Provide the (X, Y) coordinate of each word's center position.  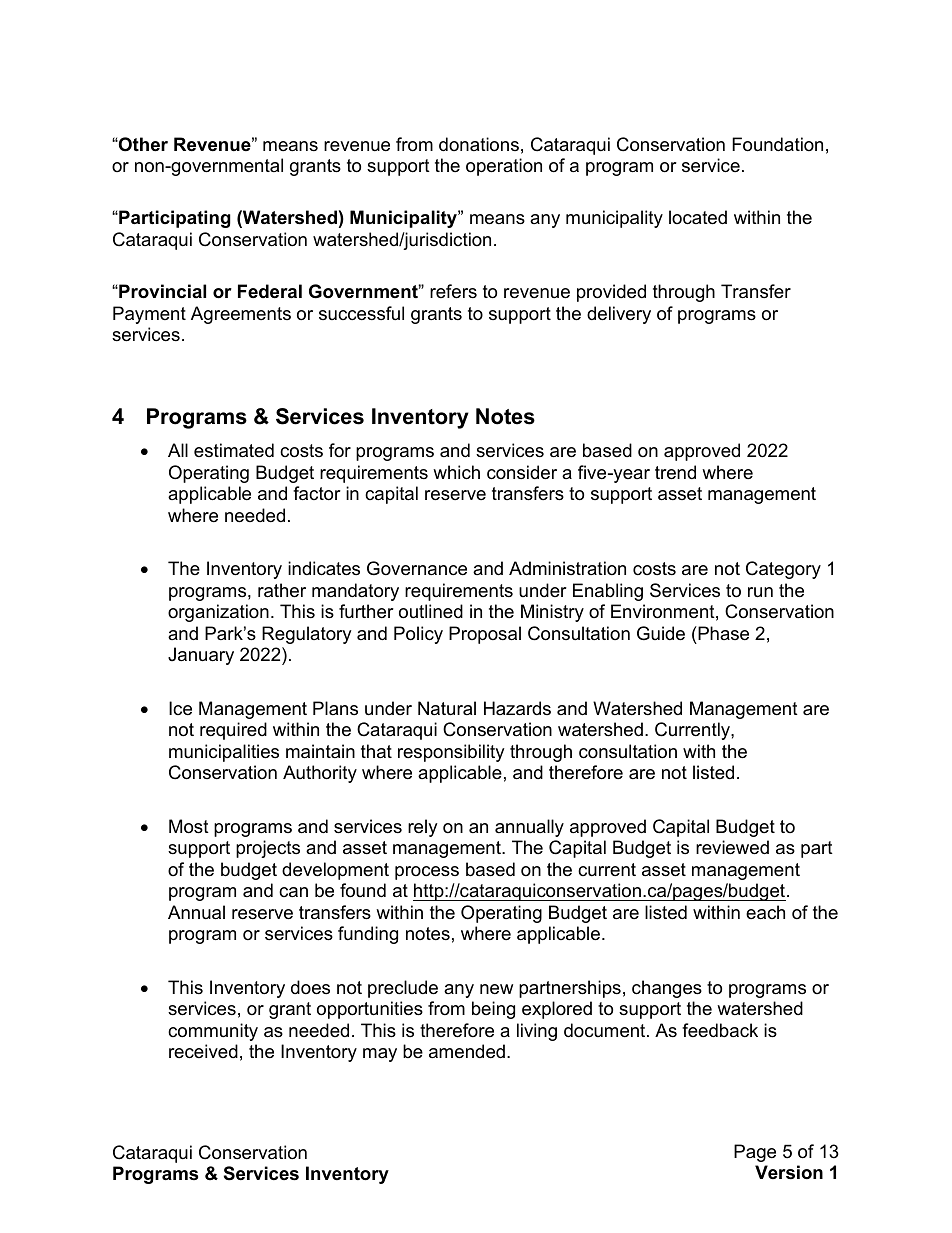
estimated (234, 450)
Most (189, 826)
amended (467, 1051)
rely (423, 828)
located (698, 217)
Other (142, 144)
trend (675, 472)
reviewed (732, 847)
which (456, 472)
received (203, 1051)
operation (504, 167)
